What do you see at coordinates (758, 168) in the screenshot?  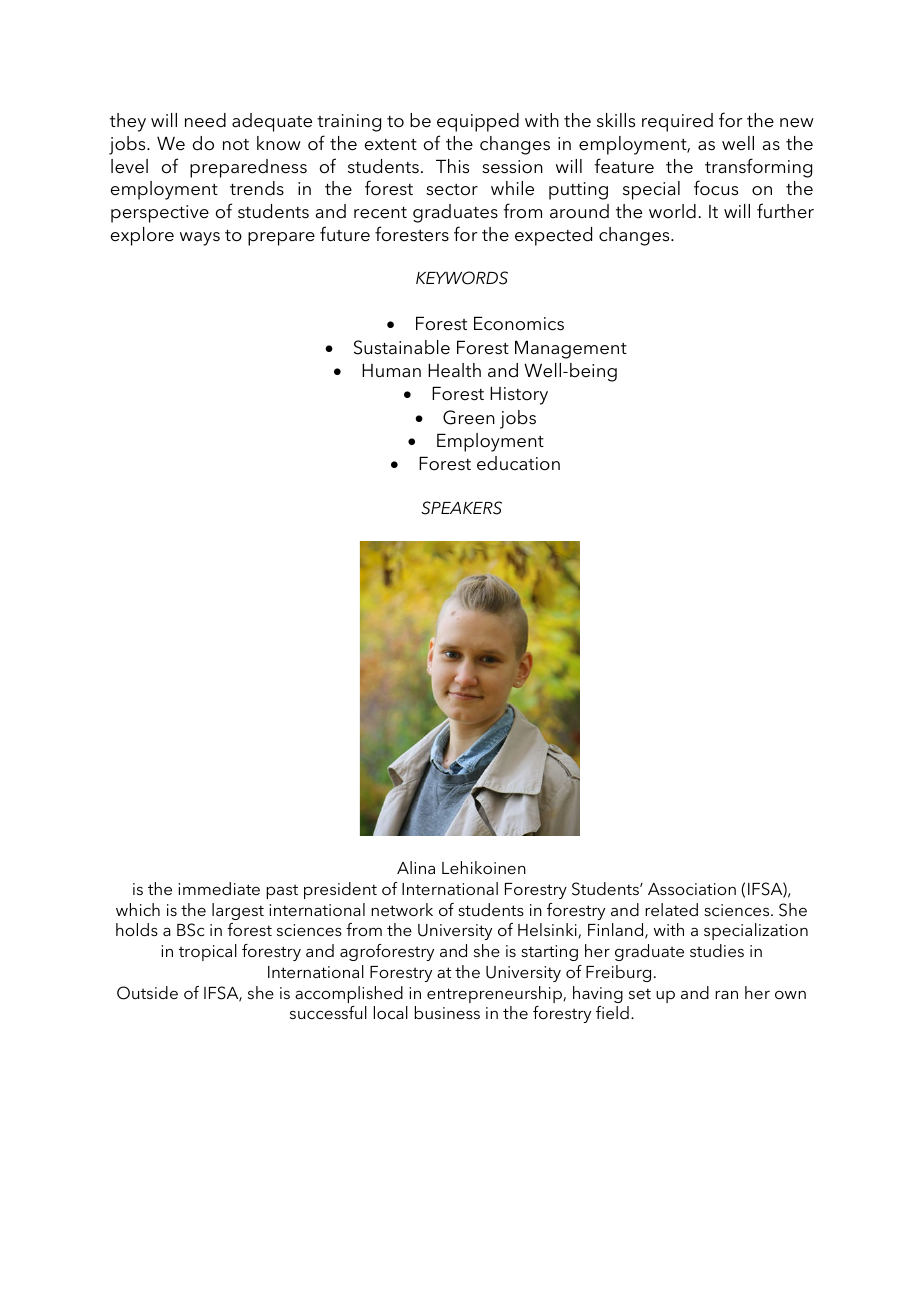 I see `transforming` at bounding box center [758, 168].
